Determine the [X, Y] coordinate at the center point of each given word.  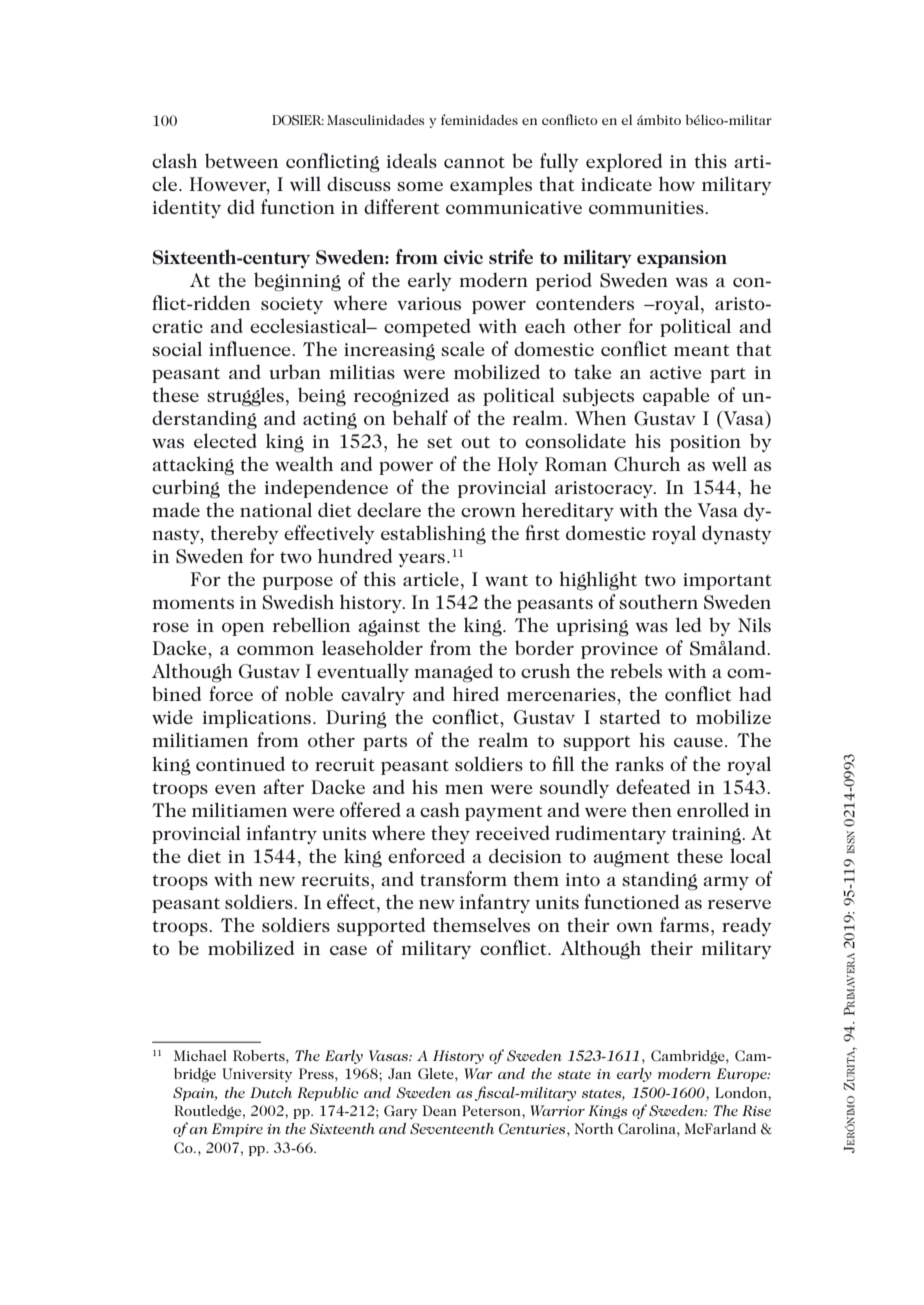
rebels [636, 670]
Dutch [271, 1092]
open [243, 629]
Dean [440, 1110]
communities [647, 207]
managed [453, 673]
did [241, 206]
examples [491, 185]
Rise [756, 1110]
